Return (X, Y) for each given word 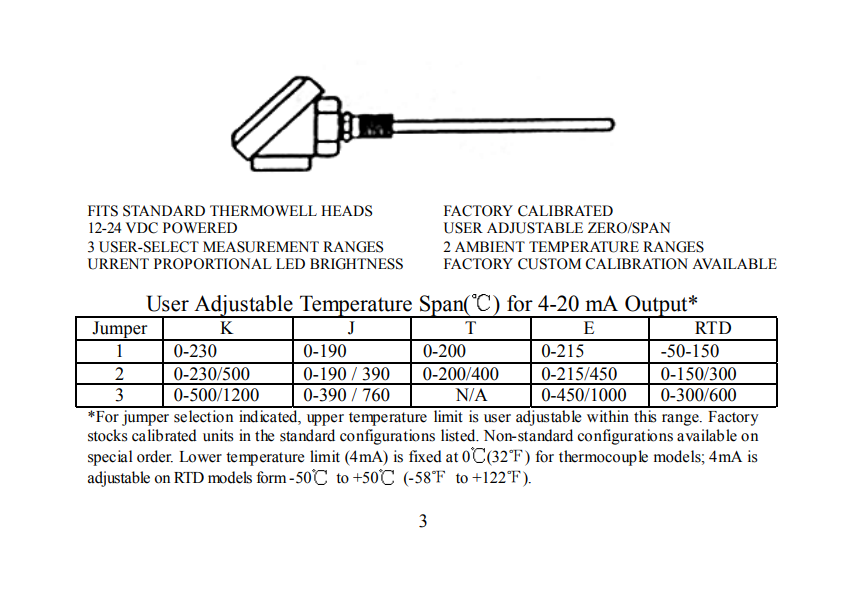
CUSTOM (549, 264)
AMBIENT (490, 246)
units (218, 435)
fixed (425, 456)
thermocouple (603, 458)
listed (459, 435)
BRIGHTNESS (356, 264)
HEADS (346, 211)
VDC (142, 228)
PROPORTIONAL (213, 264)
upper (325, 420)
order (155, 456)
